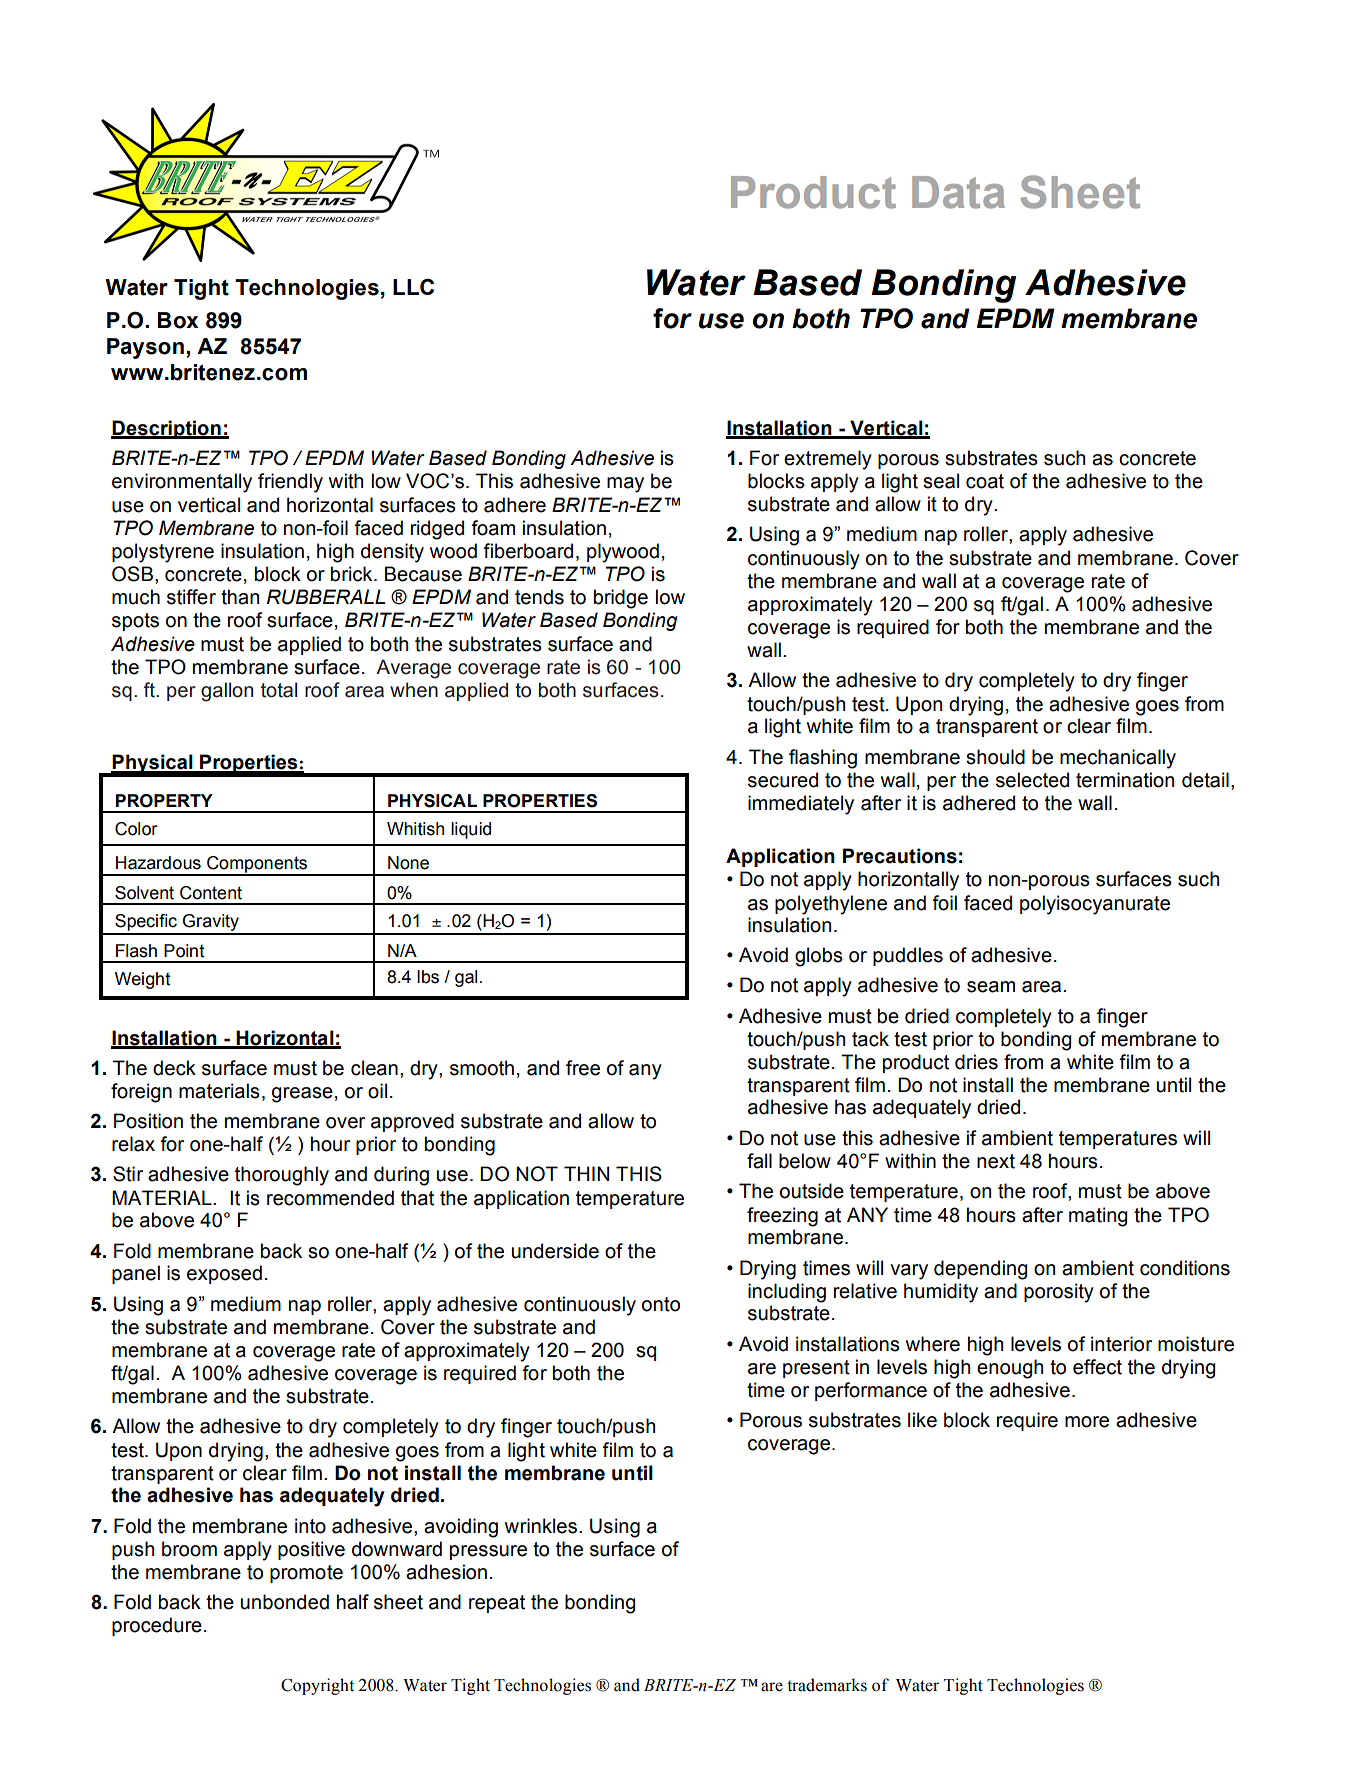  What do you see at coordinates (1098, 1217) in the document?
I see `mating` at bounding box center [1098, 1217].
